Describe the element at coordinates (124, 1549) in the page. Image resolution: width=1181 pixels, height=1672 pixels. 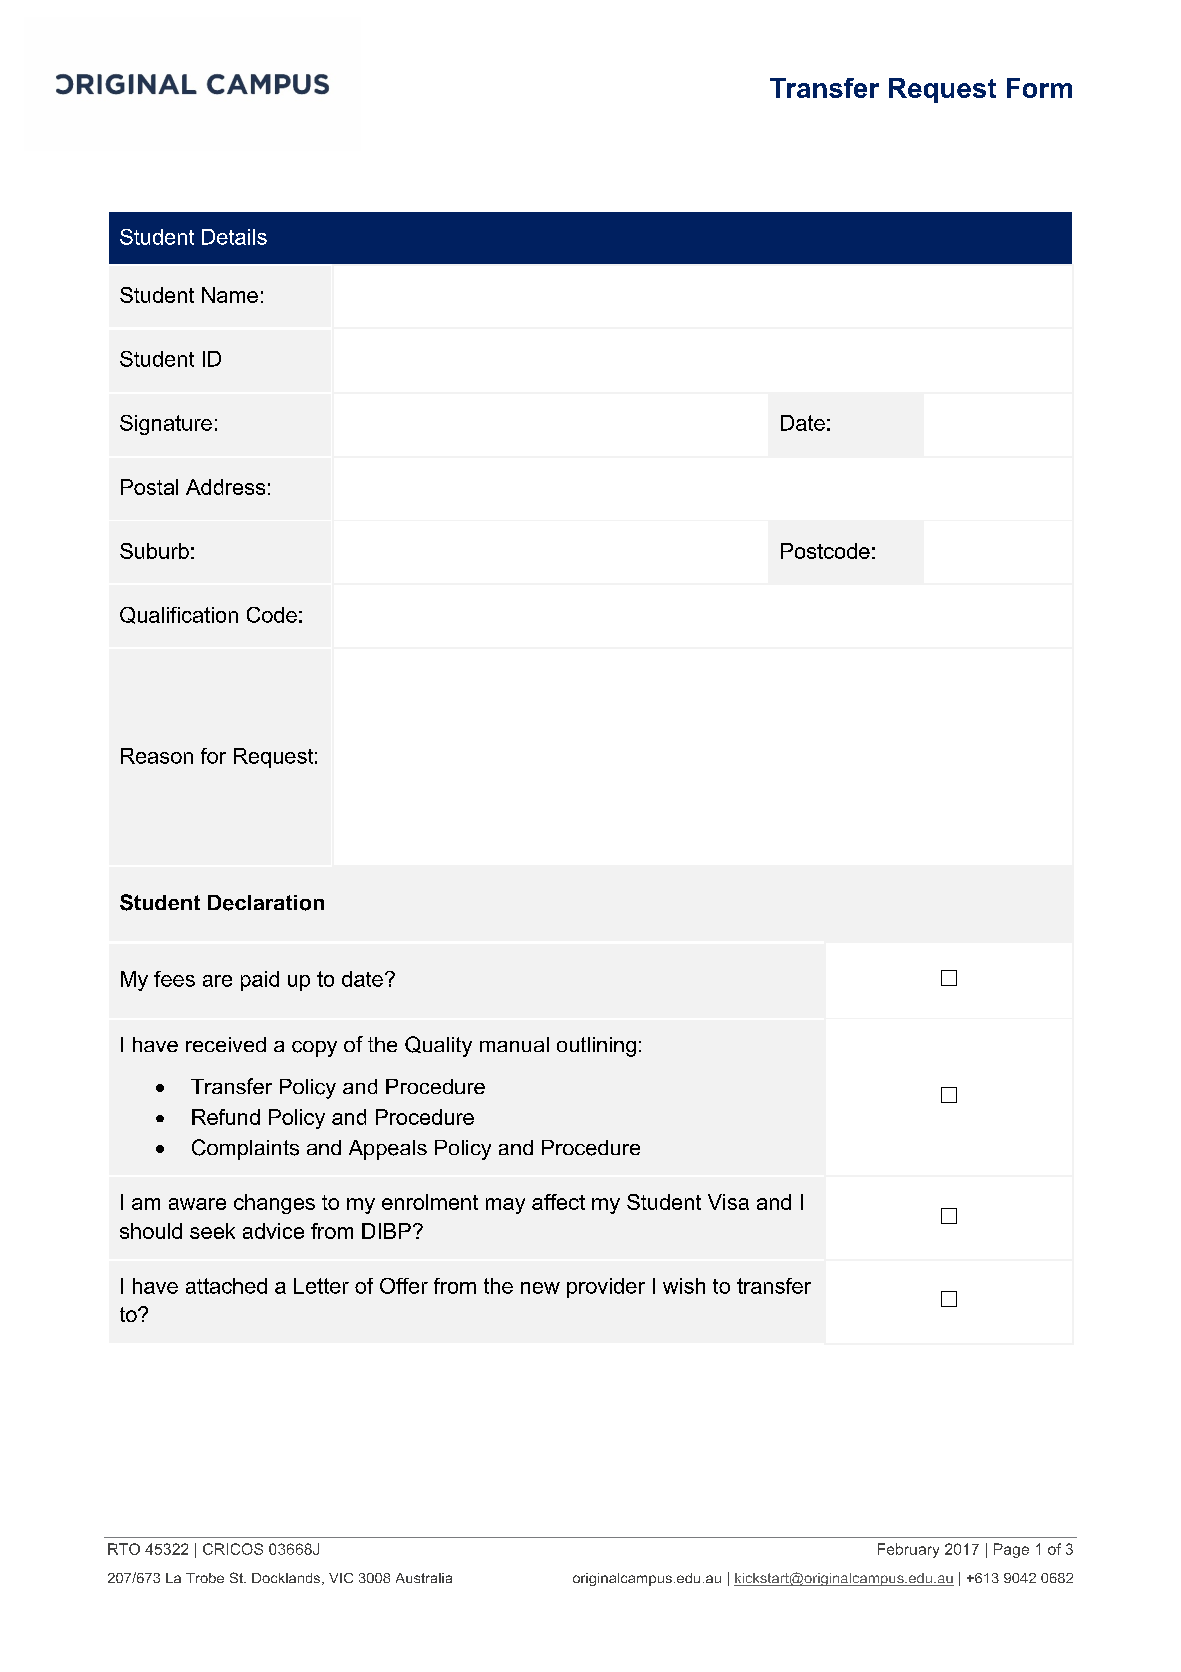
I see `RTO` at that location.
